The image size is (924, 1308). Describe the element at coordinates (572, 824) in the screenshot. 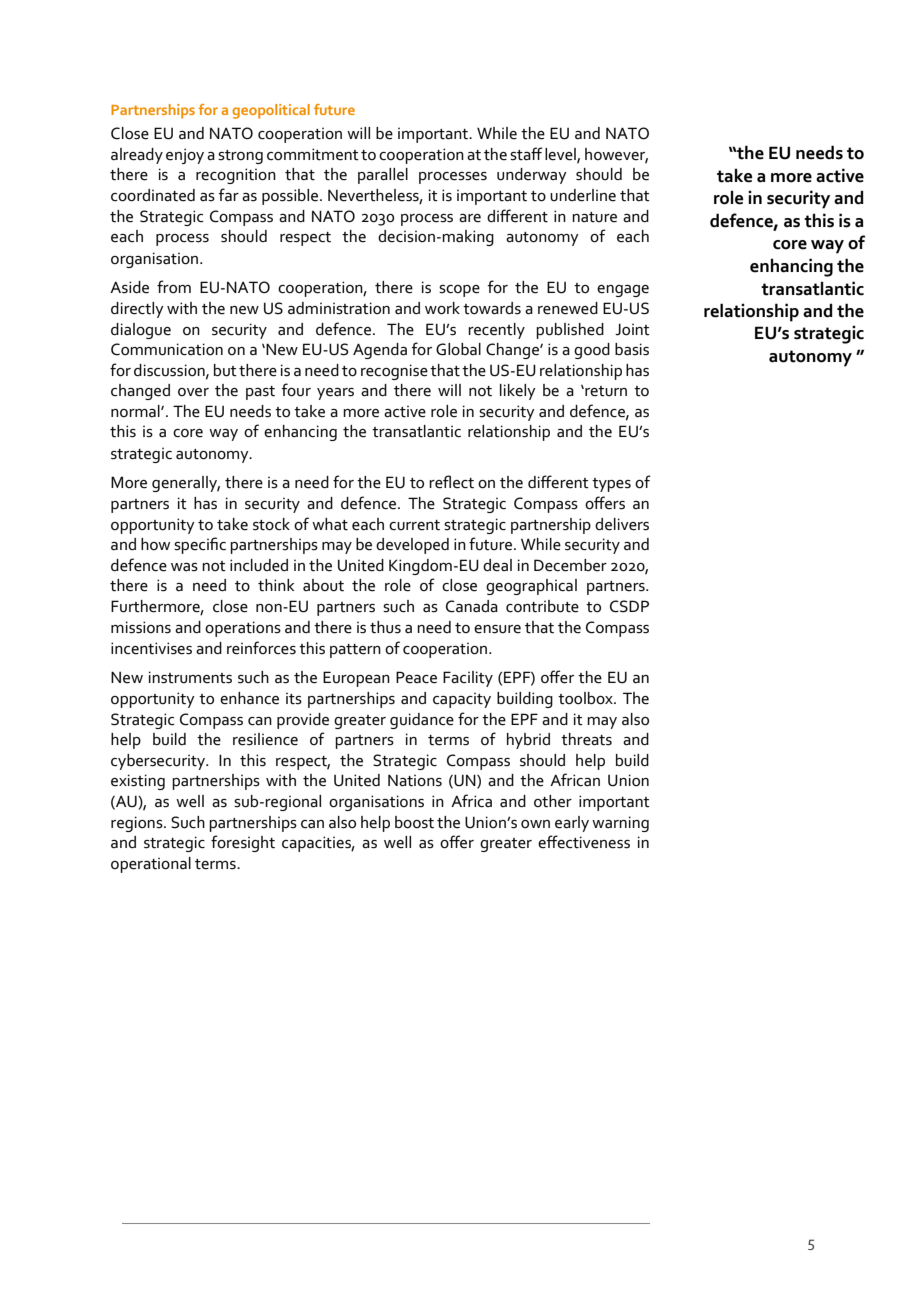

I see `early` at that location.
